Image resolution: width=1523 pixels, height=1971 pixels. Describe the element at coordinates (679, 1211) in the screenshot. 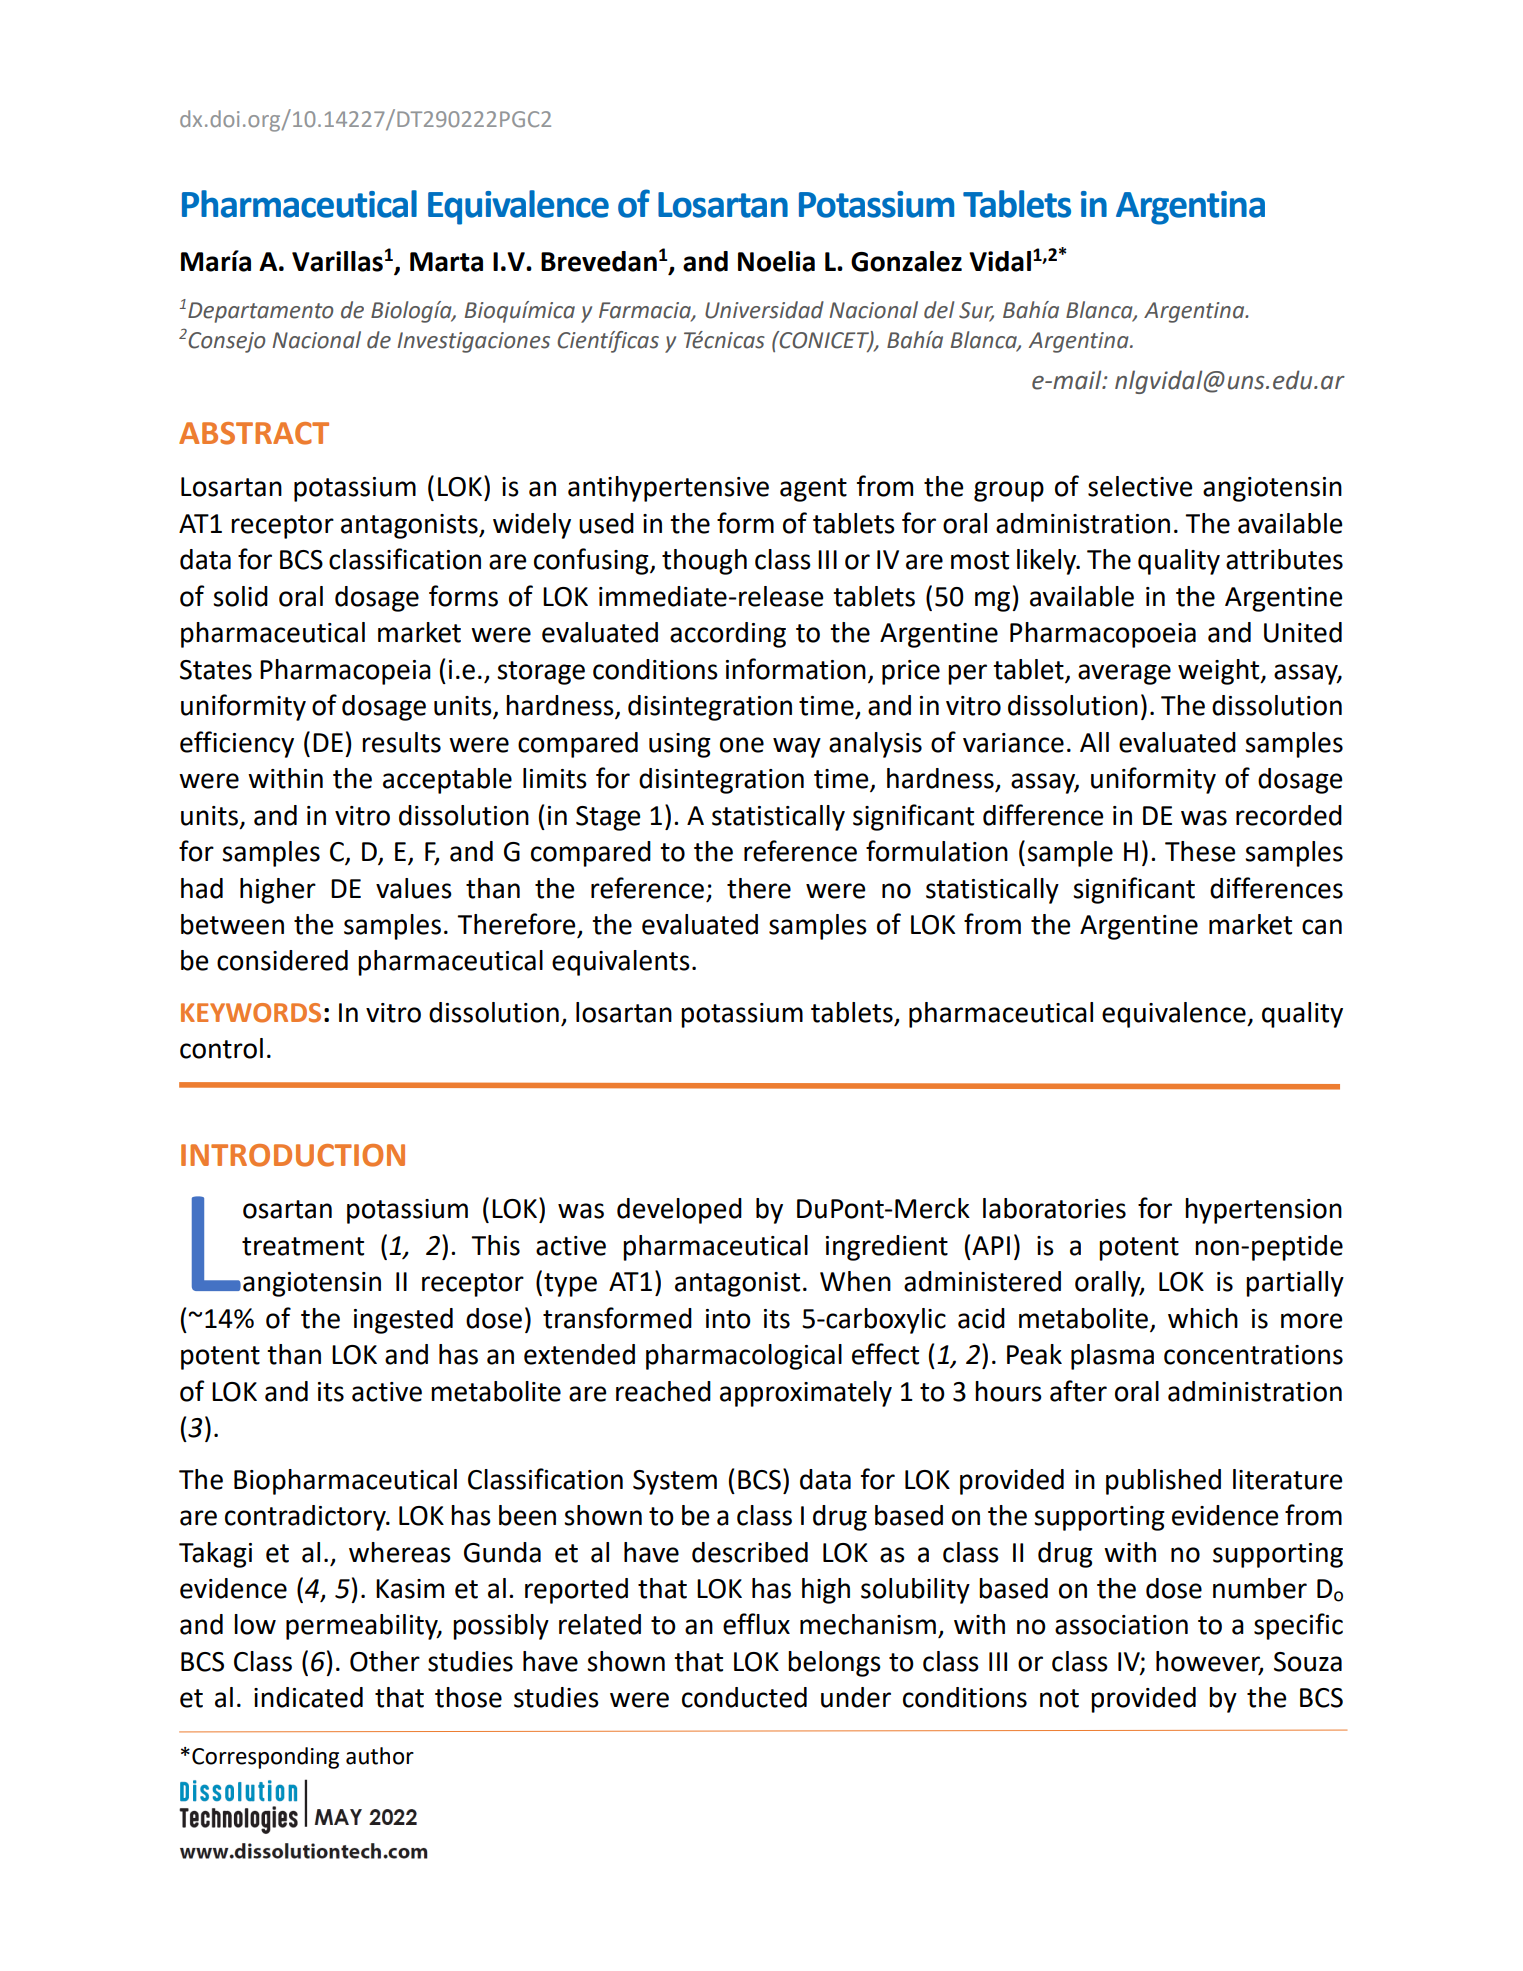

I see `developed` at that location.
